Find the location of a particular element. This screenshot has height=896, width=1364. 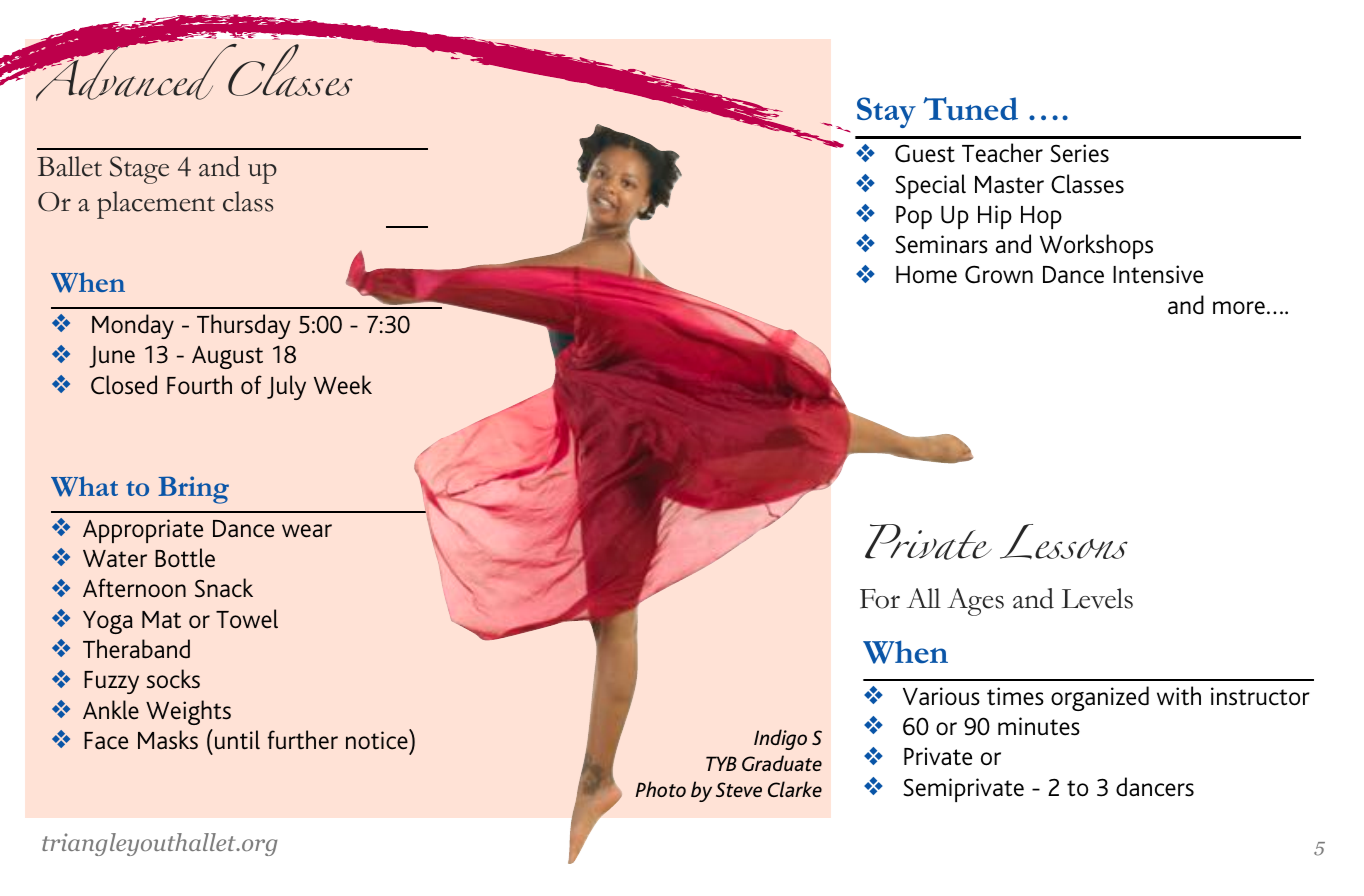

until is located at coordinates (237, 740).
